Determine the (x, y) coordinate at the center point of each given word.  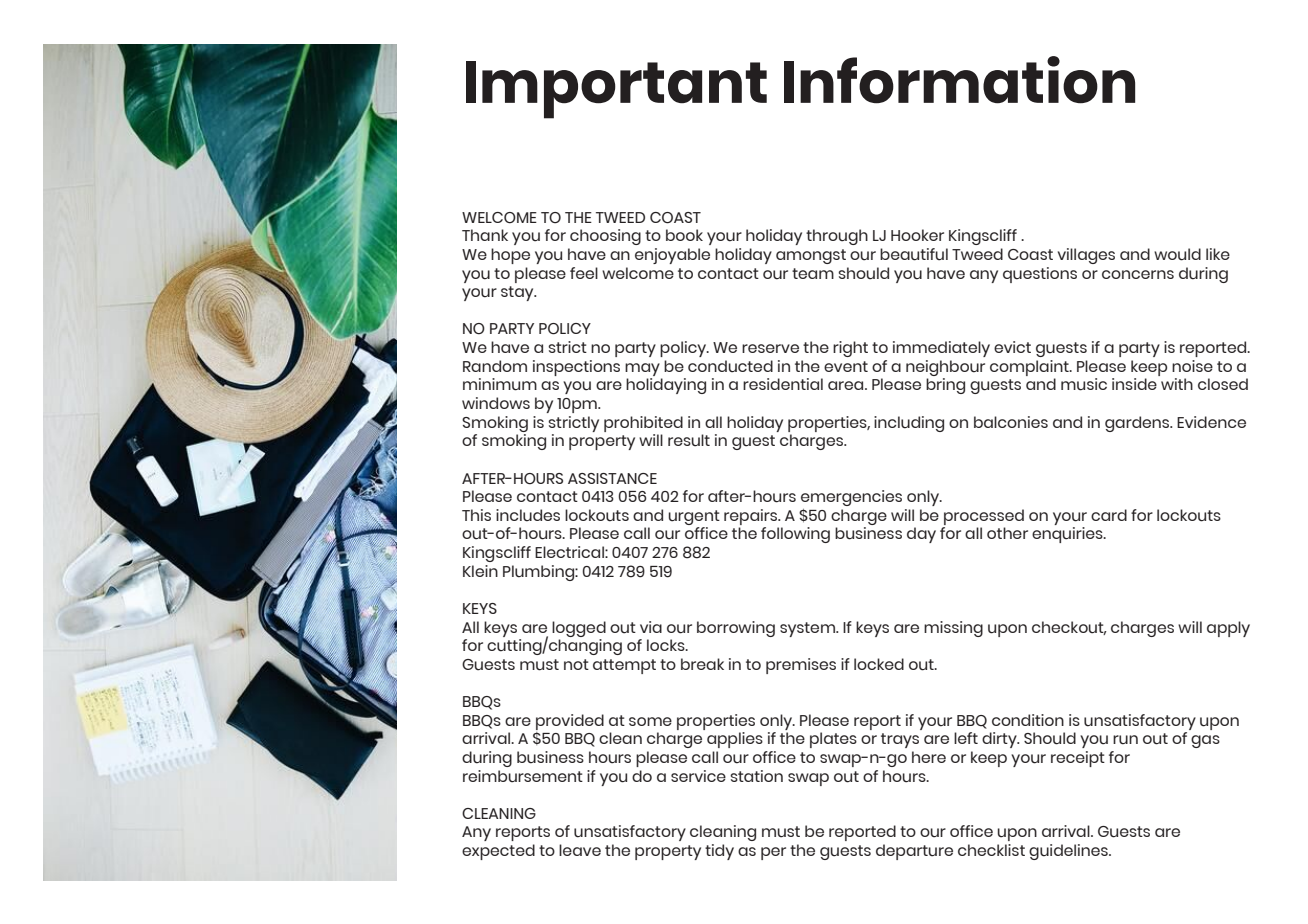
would (1177, 254)
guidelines (1069, 852)
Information (959, 80)
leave (580, 850)
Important (616, 90)
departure (914, 852)
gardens (1138, 424)
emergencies (851, 498)
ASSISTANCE (612, 478)
